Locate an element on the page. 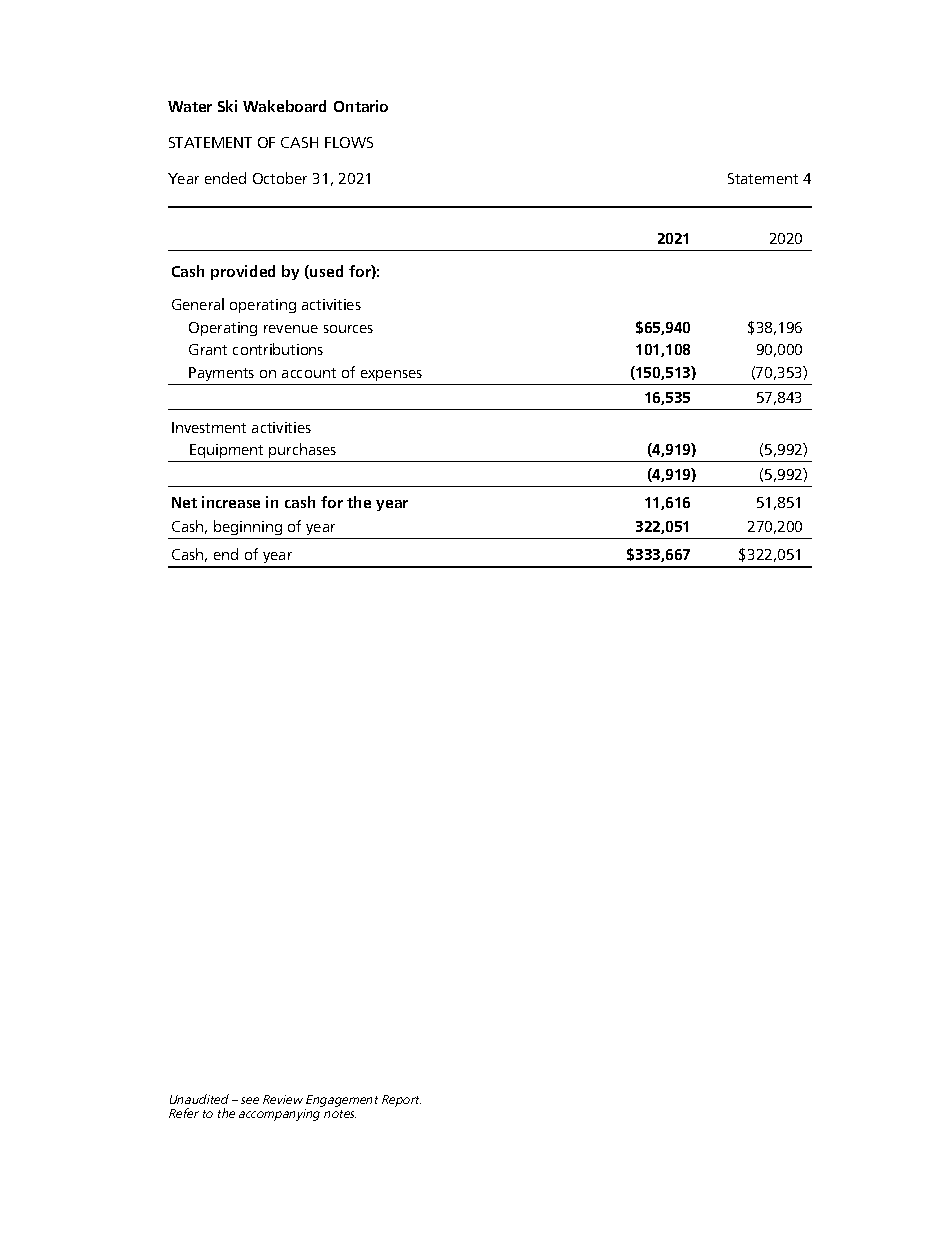 The image size is (952, 1233). Report is located at coordinates (401, 1101).
